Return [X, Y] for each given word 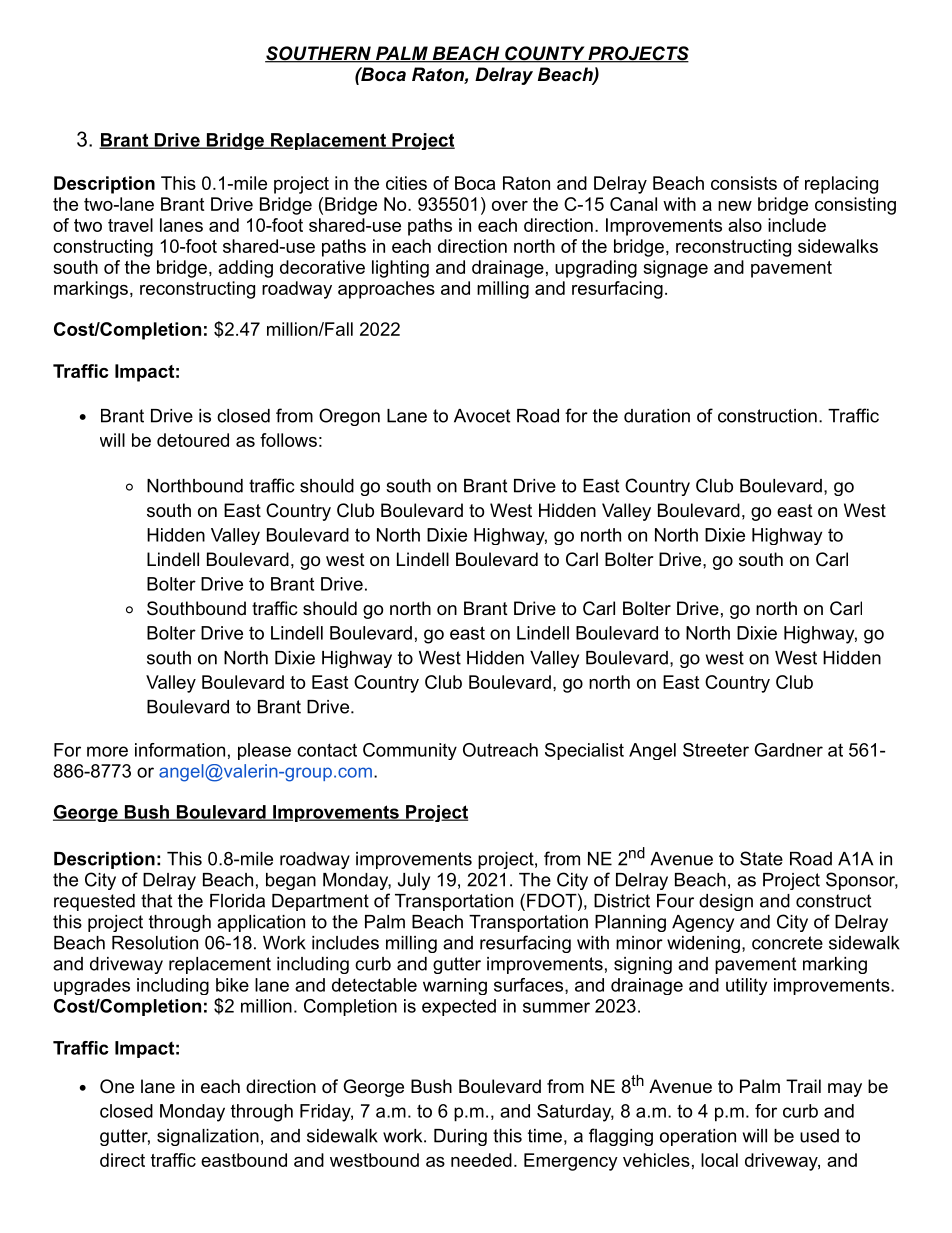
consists [744, 183]
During [460, 1137]
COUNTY [545, 54]
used [819, 1136]
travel [130, 225]
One [117, 1086]
